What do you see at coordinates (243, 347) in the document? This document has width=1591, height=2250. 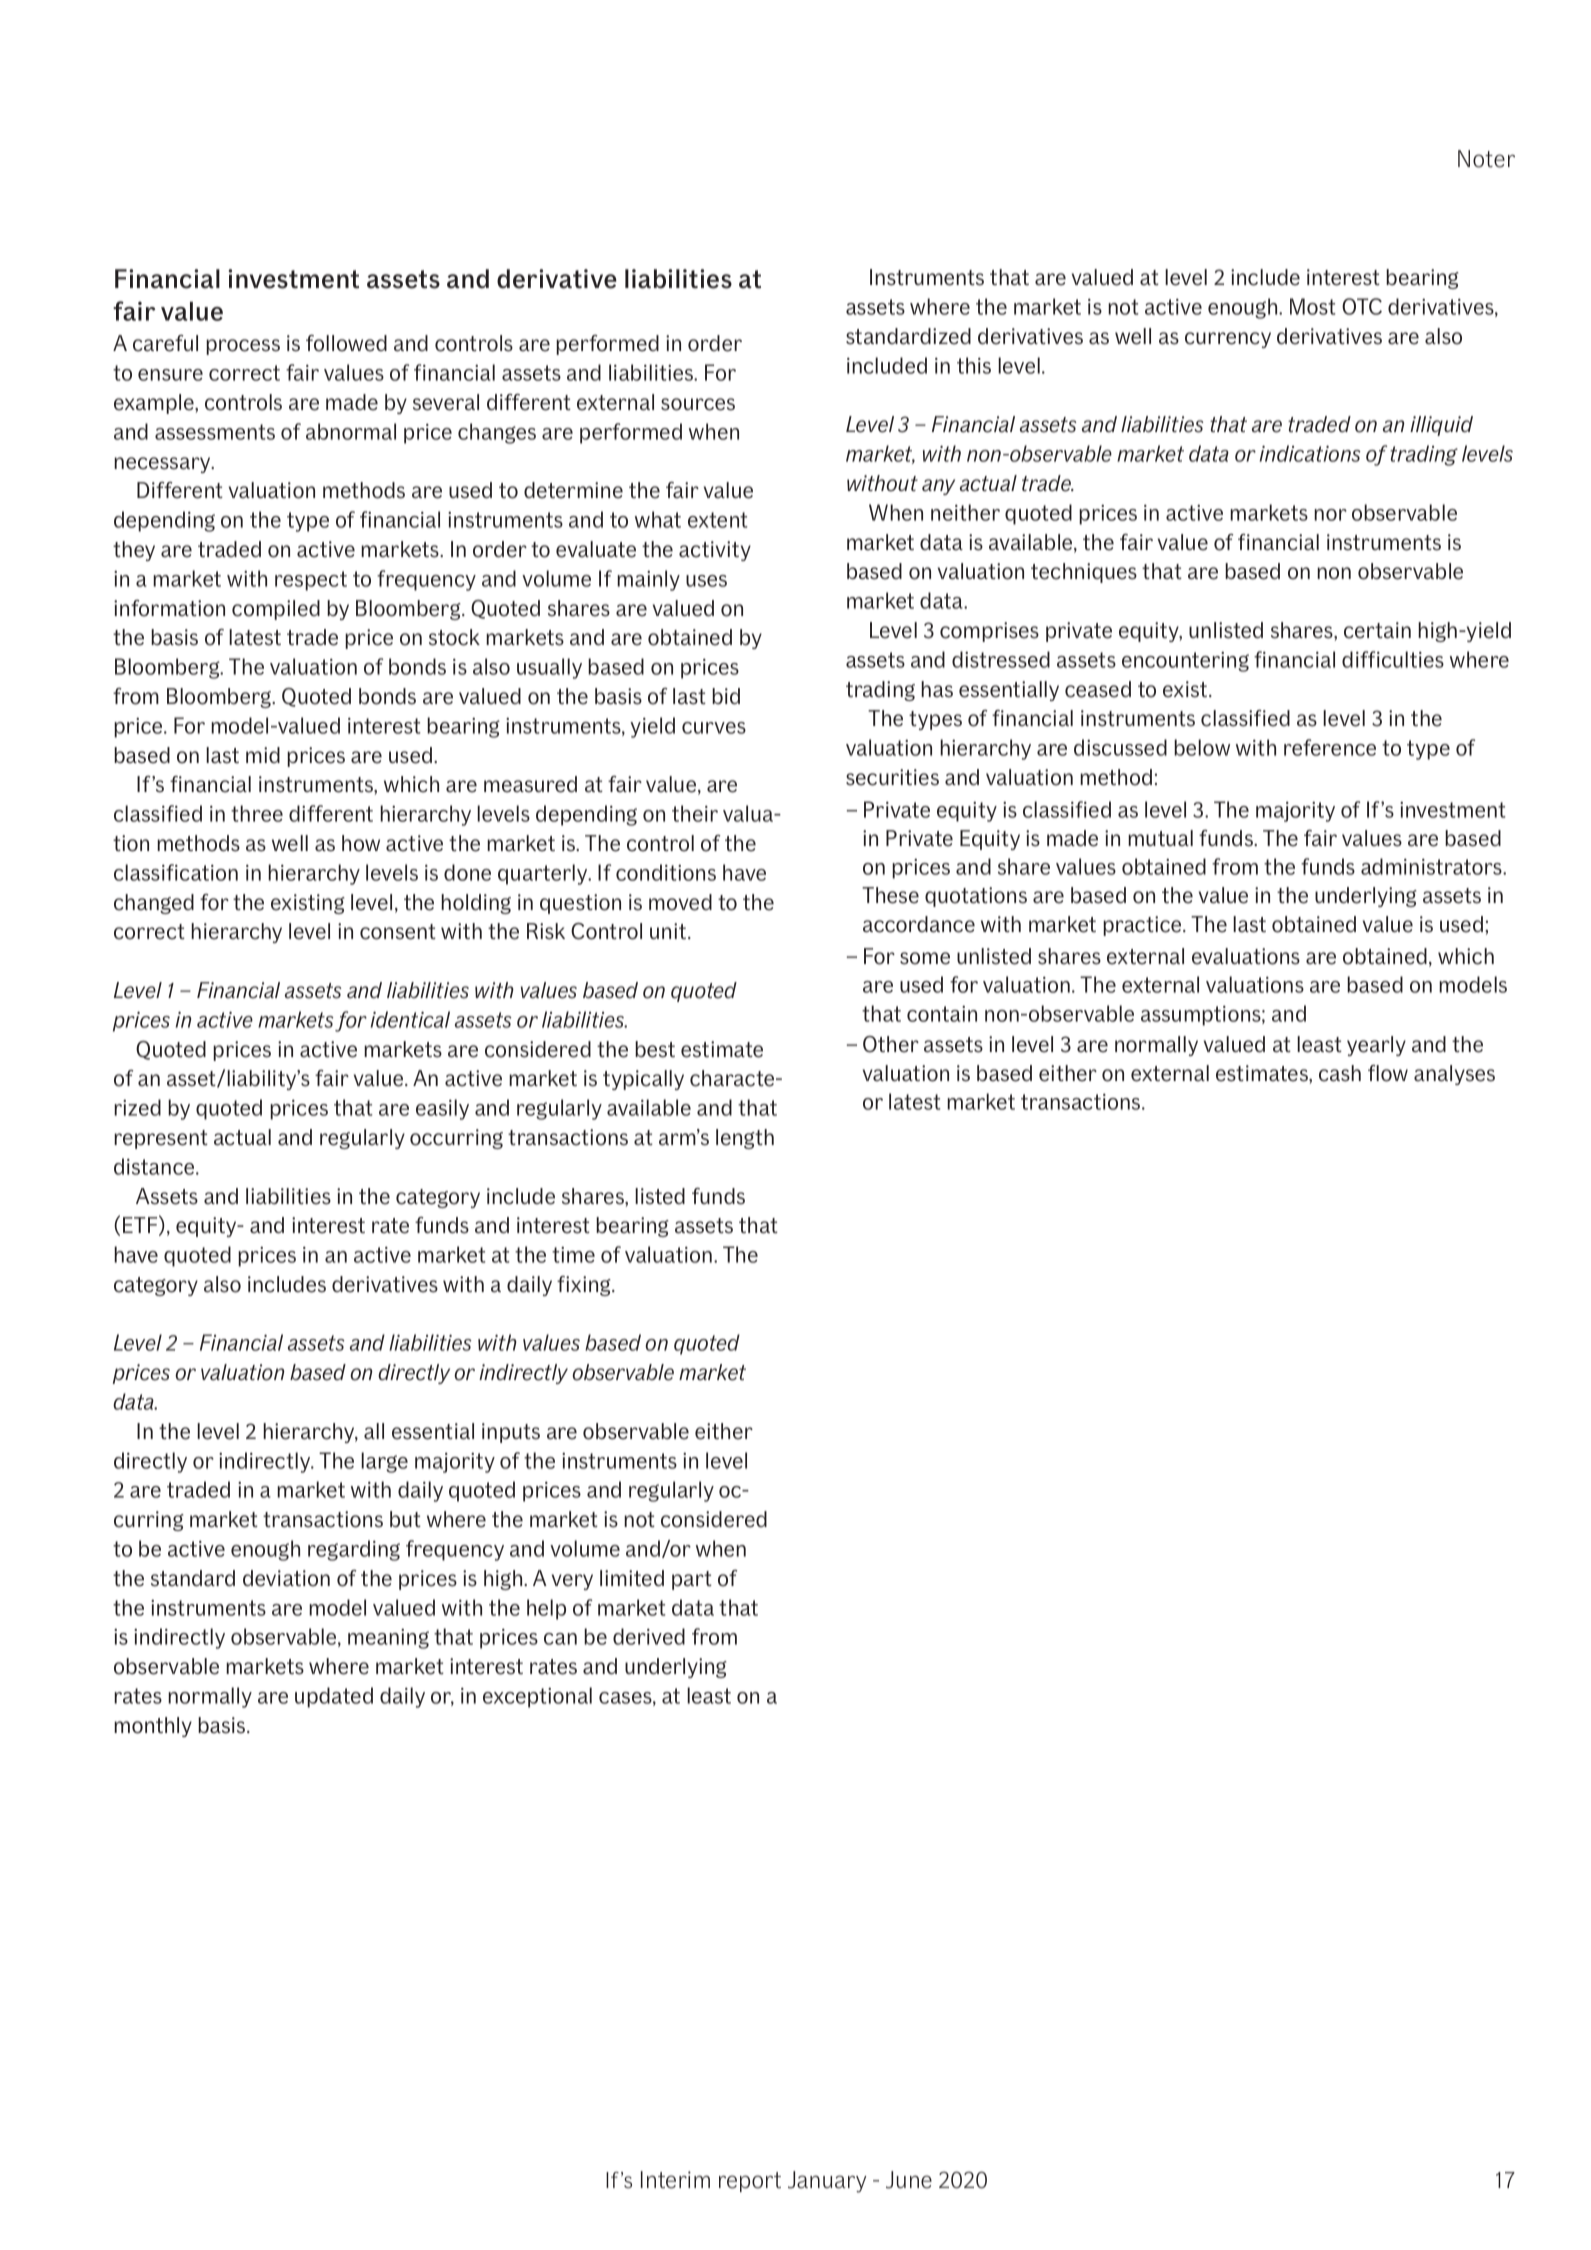 I see `process` at bounding box center [243, 347].
